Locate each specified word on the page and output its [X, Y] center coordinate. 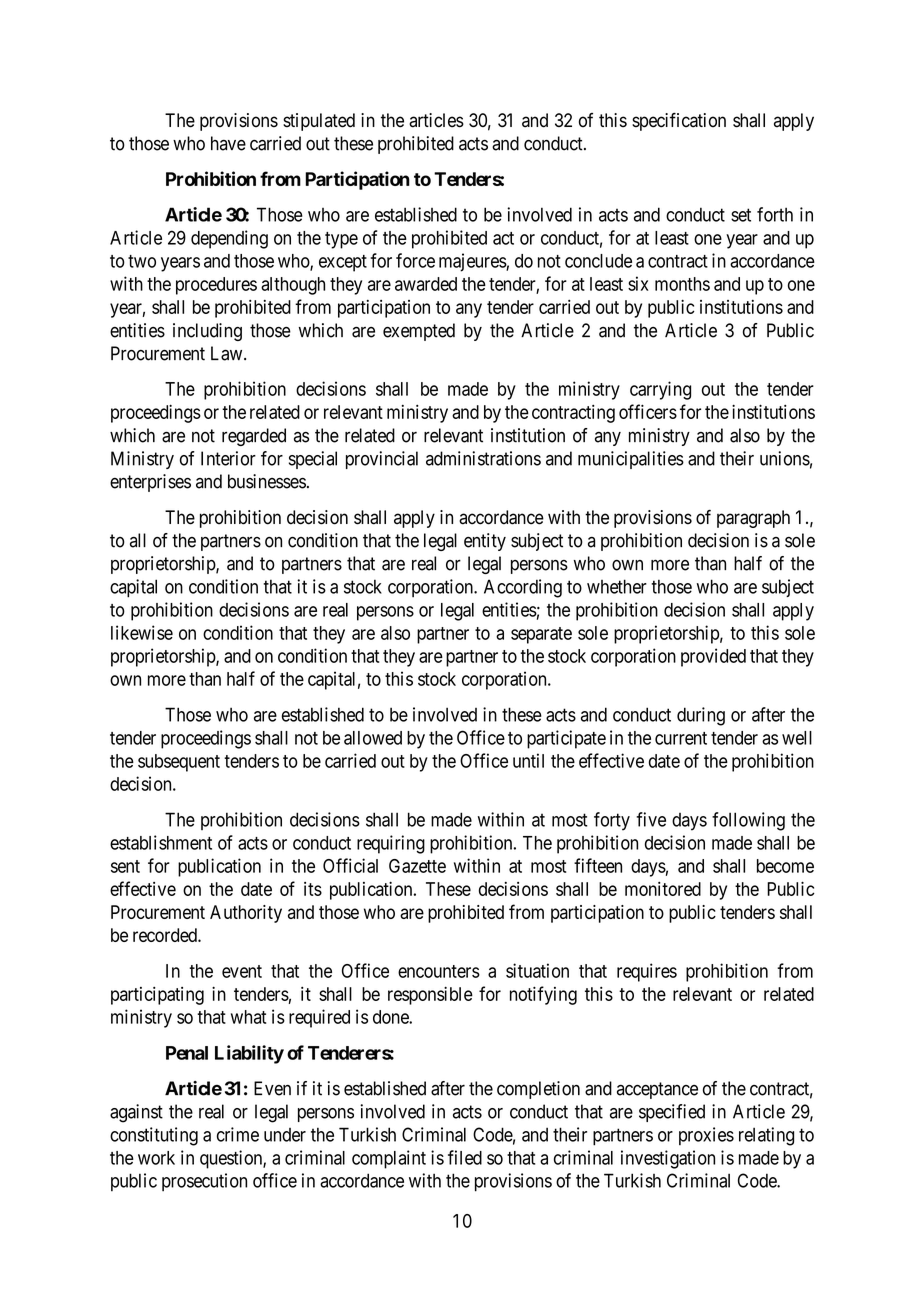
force [415, 260]
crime [238, 1134]
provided [713, 657]
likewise [142, 632]
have [228, 143]
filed [465, 1157]
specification [679, 122]
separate [541, 635]
